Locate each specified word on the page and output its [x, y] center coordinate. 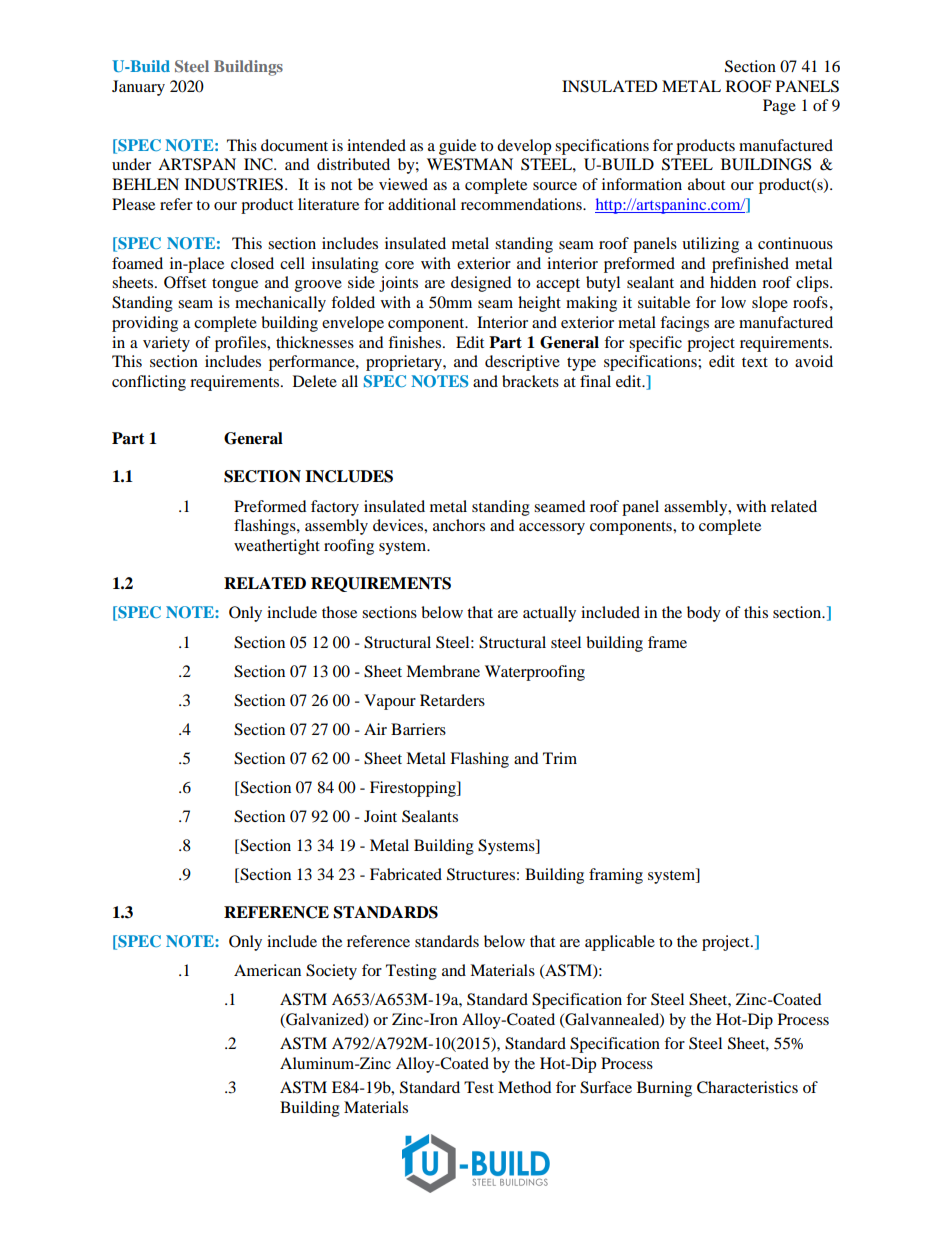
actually [549, 614]
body [704, 614]
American [267, 970]
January [138, 88]
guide [457, 147]
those [339, 612]
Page [779, 107]
